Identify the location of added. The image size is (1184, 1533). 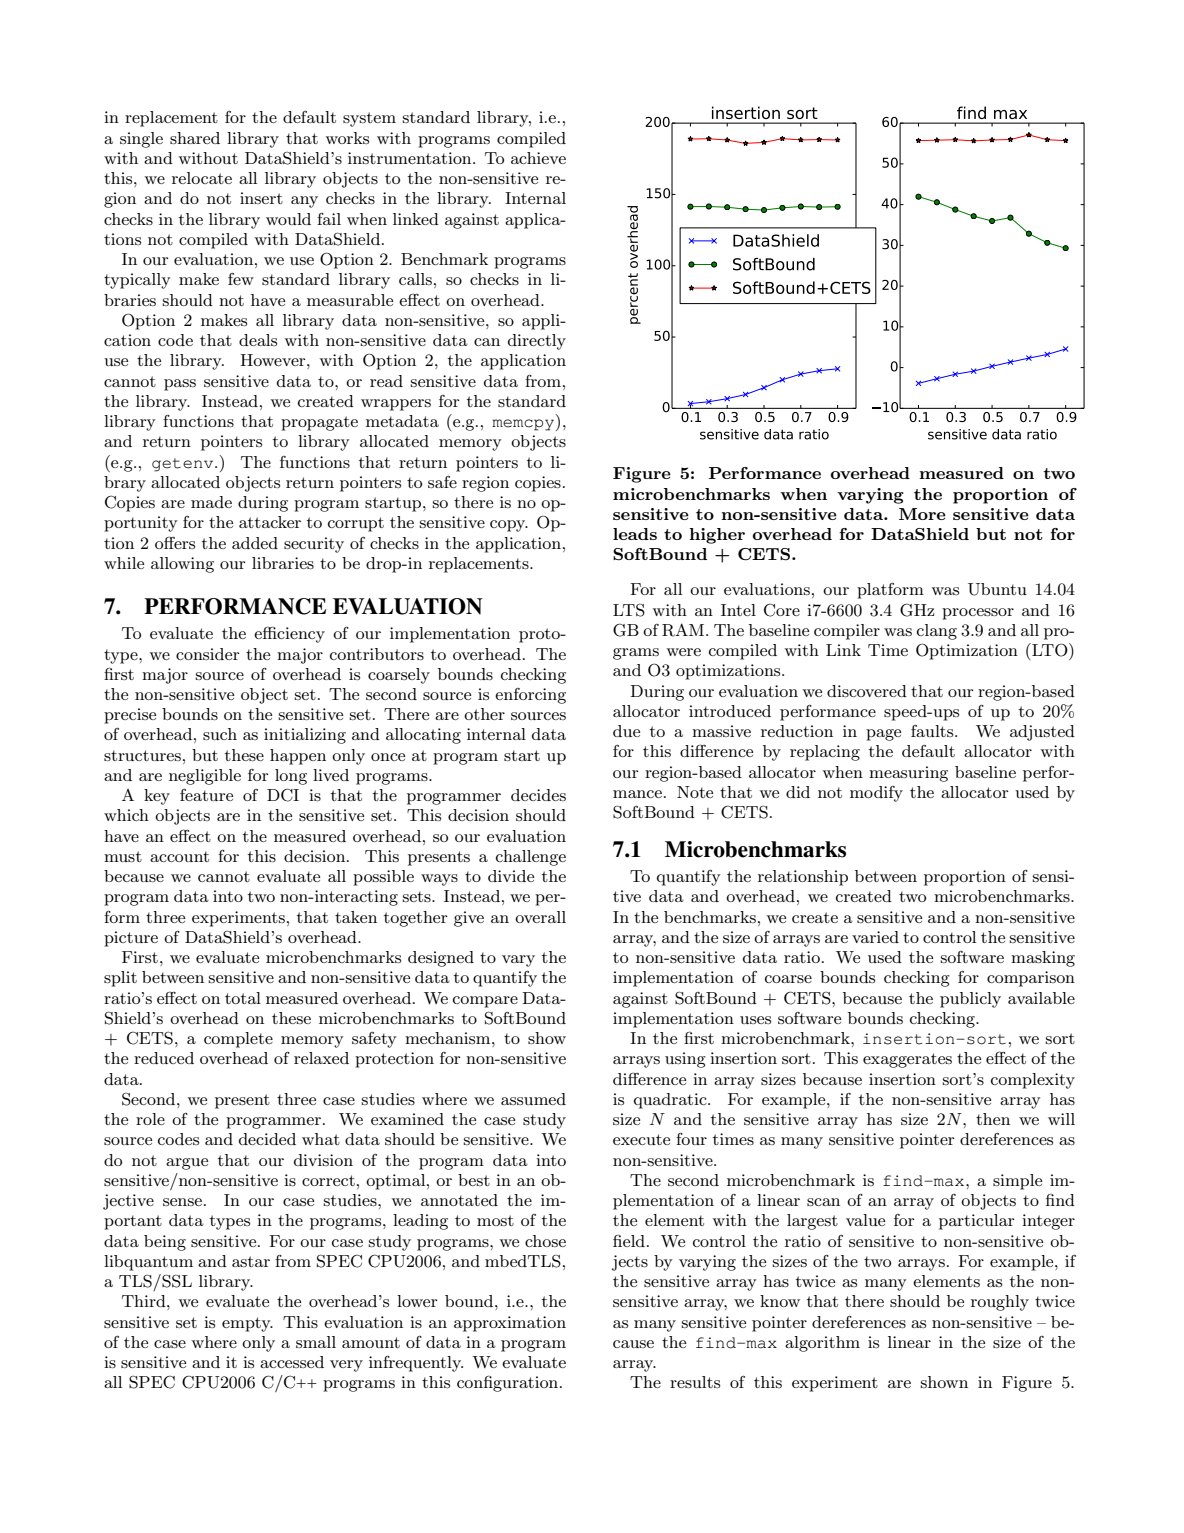
(255, 543).
